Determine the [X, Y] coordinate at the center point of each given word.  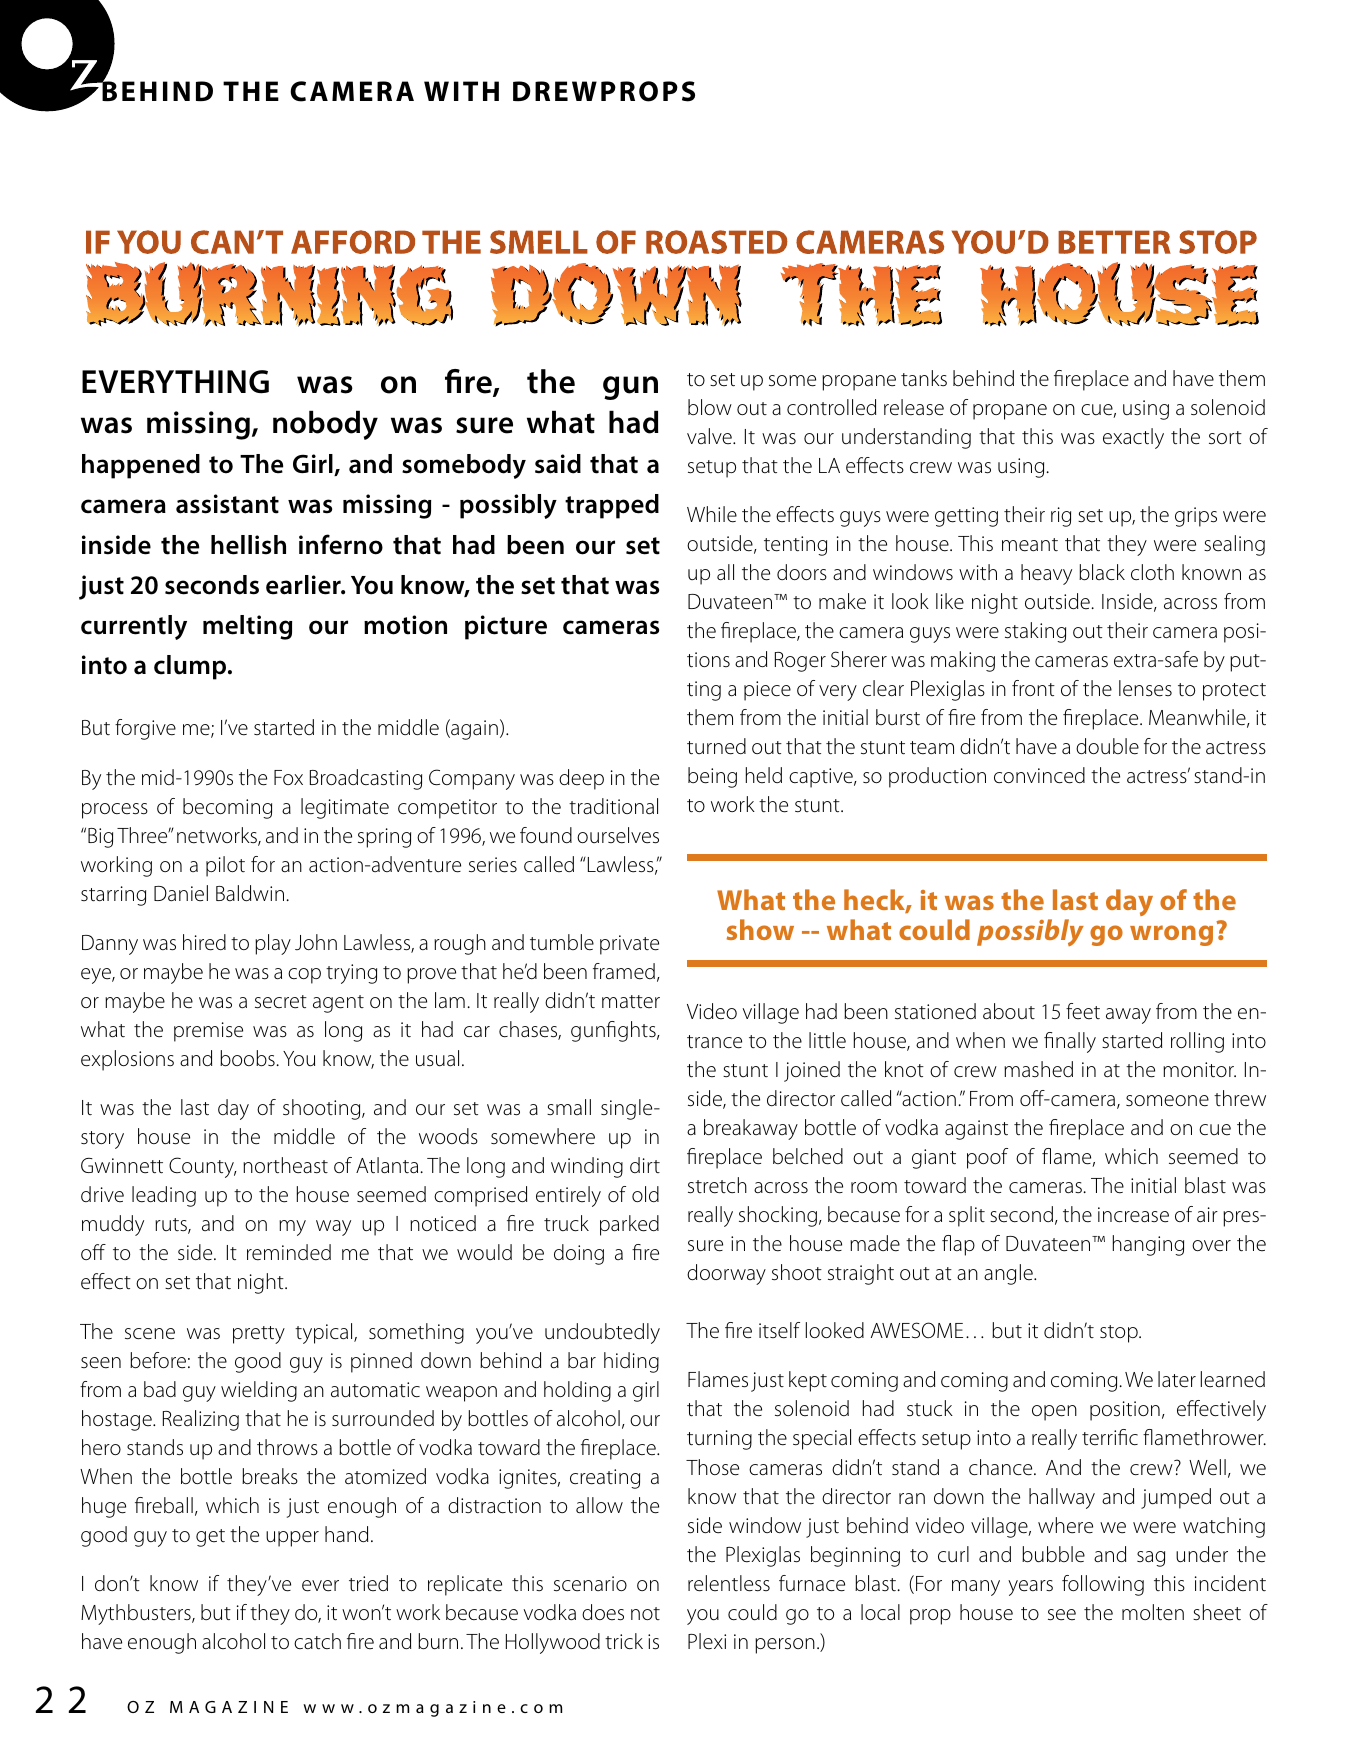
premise [208, 1032]
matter [631, 1001]
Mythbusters [137, 1614]
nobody [325, 425]
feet [1083, 1011]
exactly [1133, 438]
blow [710, 407]
